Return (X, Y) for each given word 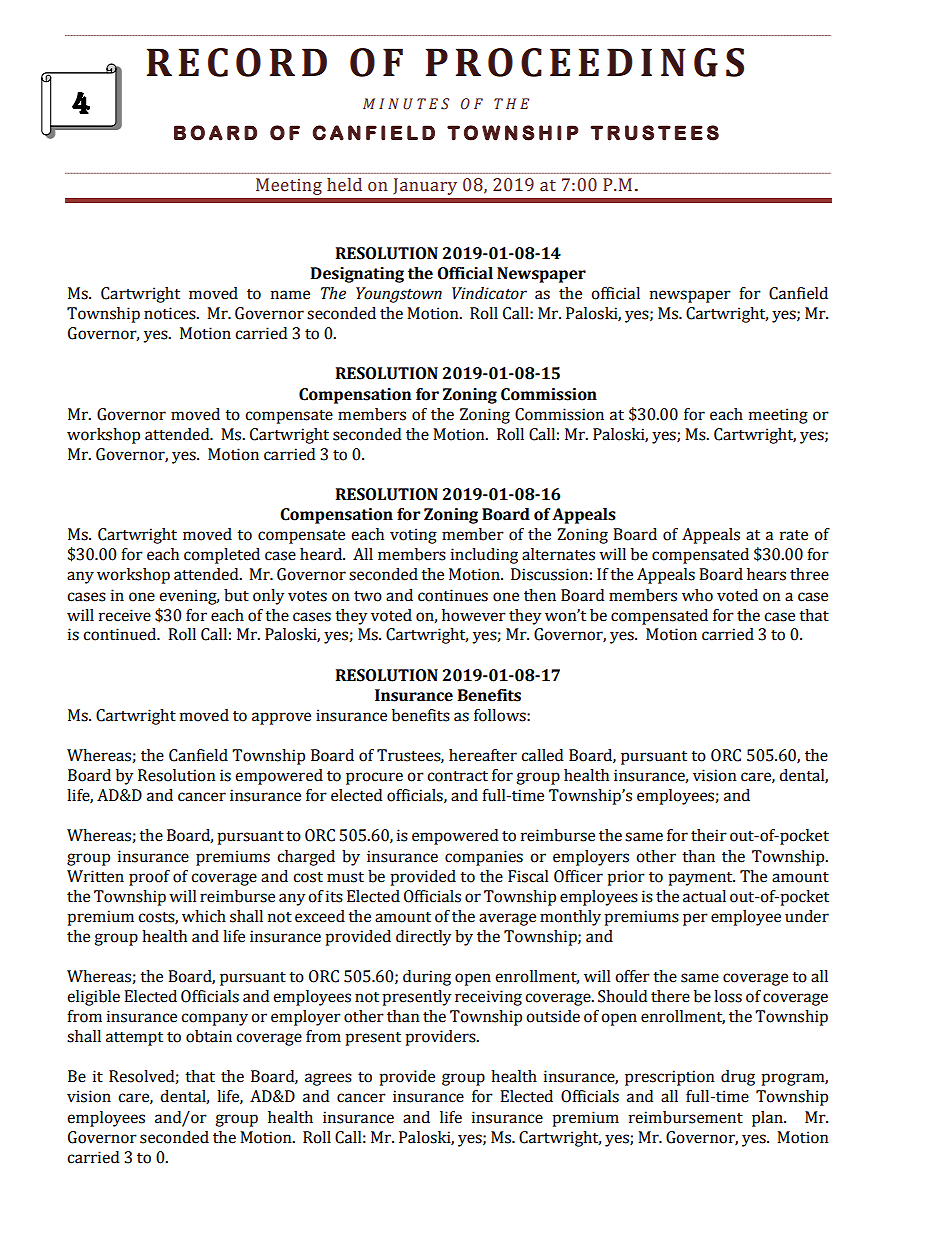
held (344, 185)
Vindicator (489, 293)
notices (171, 313)
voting (413, 536)
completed (222, 556)
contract (457, 776)
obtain (209, 1036)
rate (794, 535)
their (709, 835)
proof (149, 878)
